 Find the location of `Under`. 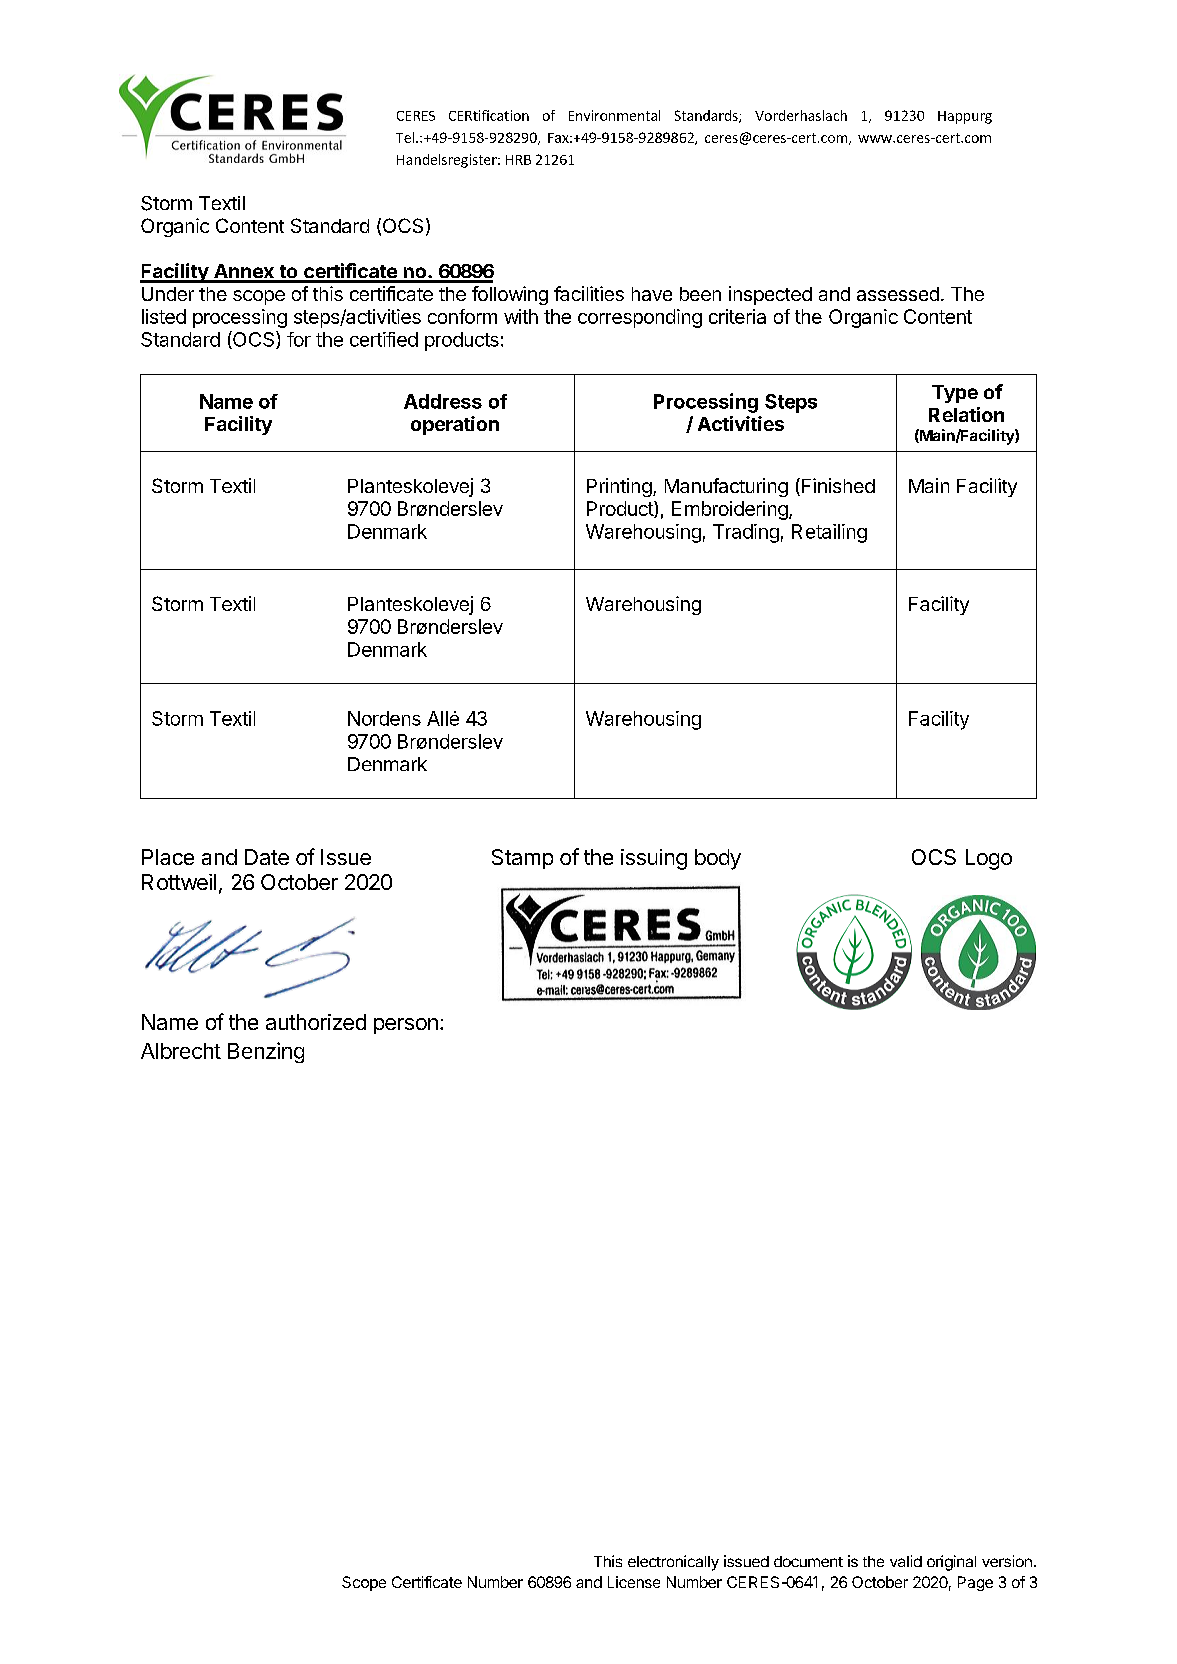

Under is located at coordinates (168, 294).
